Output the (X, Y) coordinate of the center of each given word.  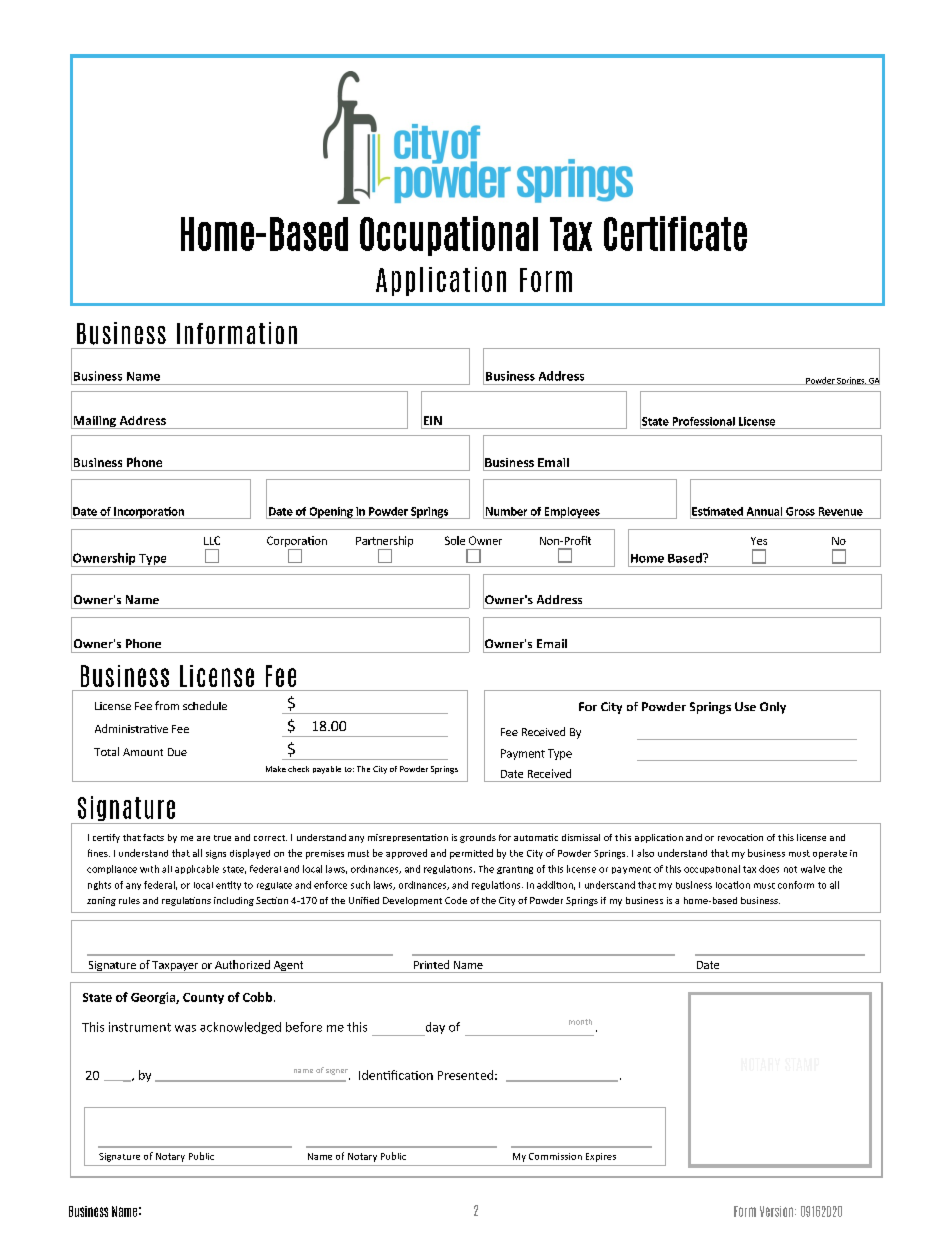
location (733, 885)
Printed (431, 964)
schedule (205, 705)
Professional (704, 421)
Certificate (675, 233)
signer (337, 1072)
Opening (331, 513)
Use (745, 706)
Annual (764, 511)
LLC (212, 540)
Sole (455, 540)
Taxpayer (175, 967)
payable (327, 770)
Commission (555, 1156)
